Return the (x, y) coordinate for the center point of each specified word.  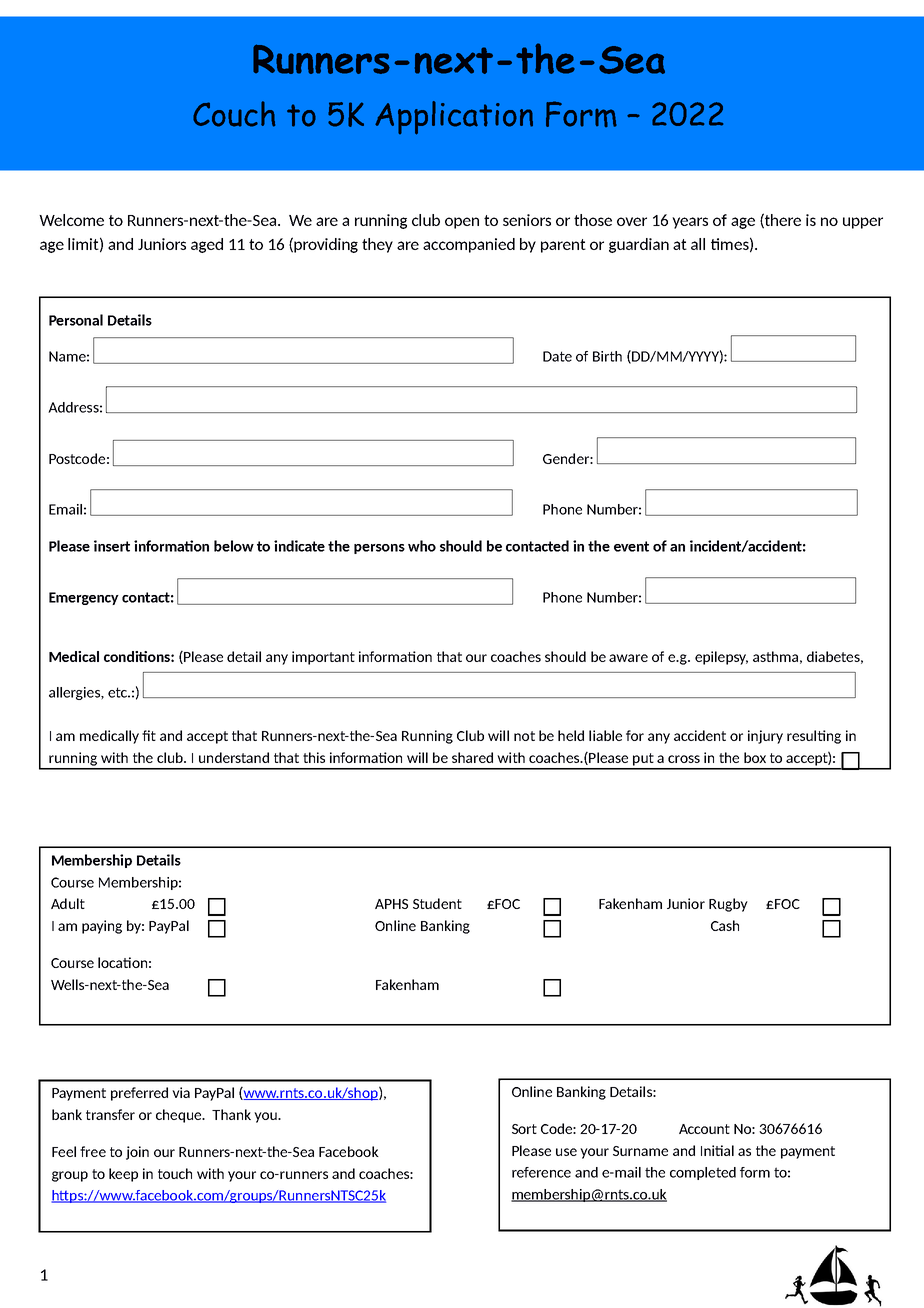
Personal (76, 320)
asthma (775, 656)
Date (557, 356)
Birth (607, 356)
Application (454, 118)
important (323, 658)
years (690, 223)
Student (437, 903)
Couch (234, 114)
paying (102, 927)
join (137, 1153)
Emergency (84, 598)
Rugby (728, 905)
